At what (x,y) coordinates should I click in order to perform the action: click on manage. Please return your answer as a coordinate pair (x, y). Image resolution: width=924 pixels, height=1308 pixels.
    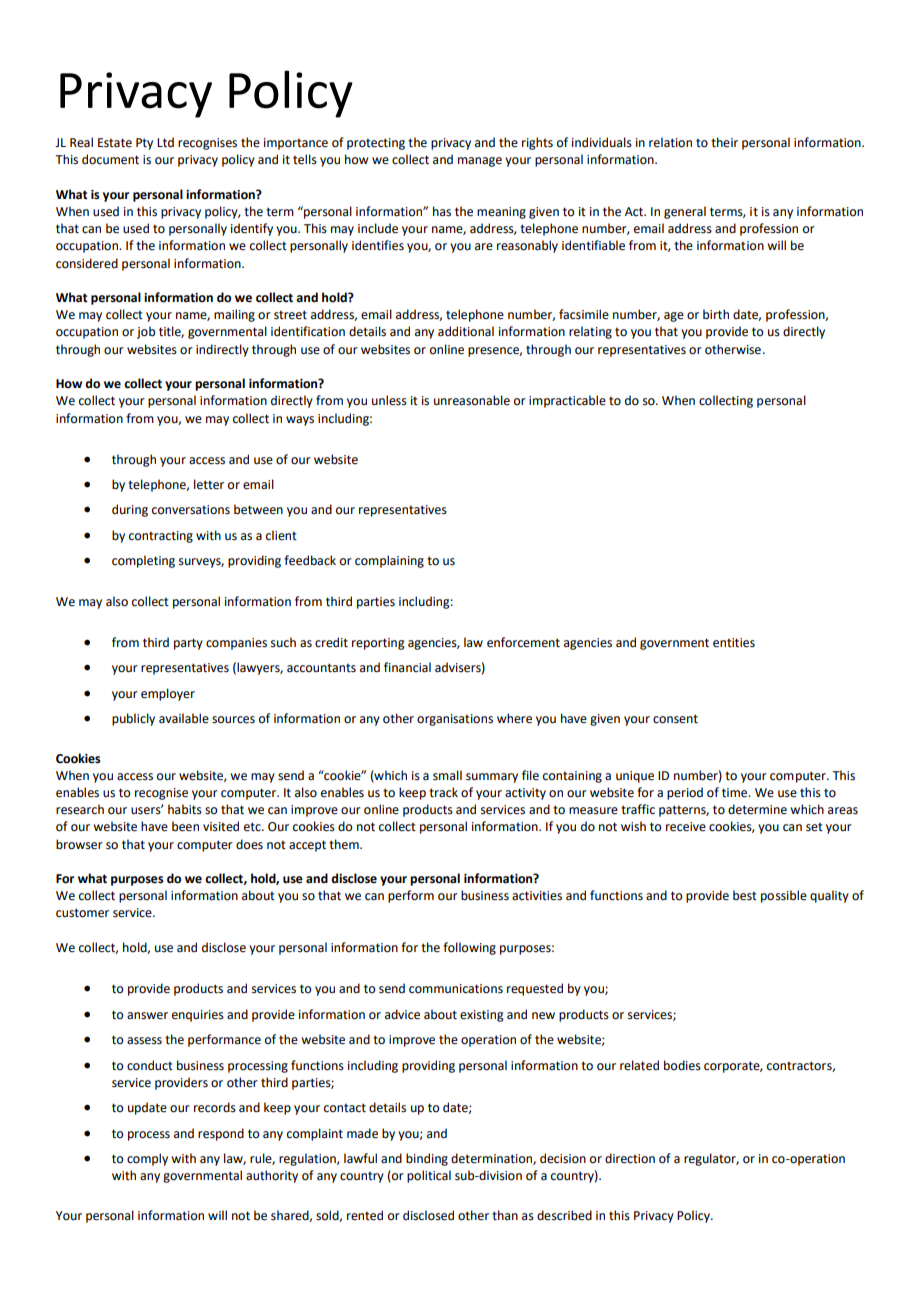
    Looking at the image, I should click on (480, 162).
